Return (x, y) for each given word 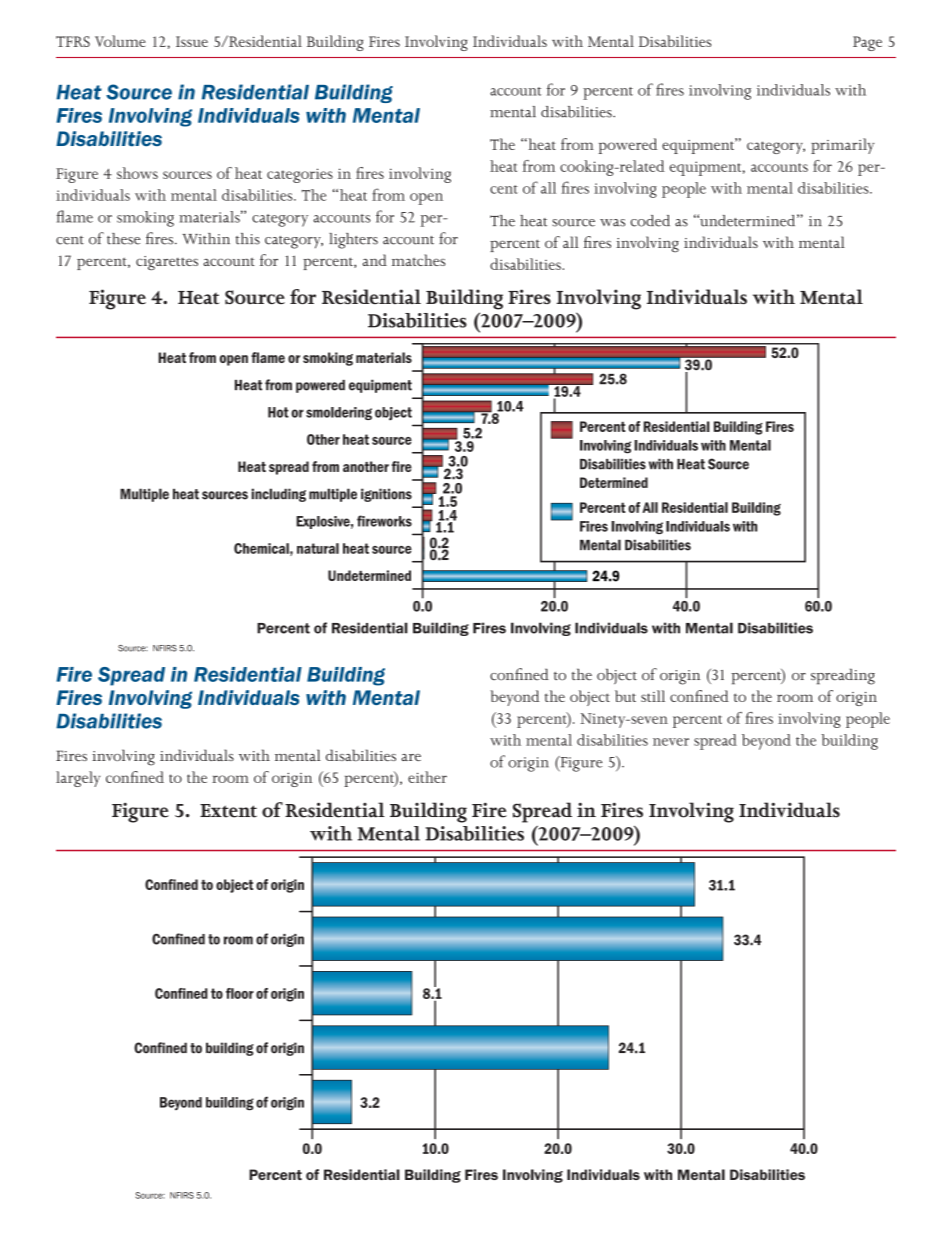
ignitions (386, 495)
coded (650, 221)
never (671, 742)
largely (78, 779)
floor (240, 993)
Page (867, 43)
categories (300, 175)
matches (418, 260)
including (278, 495)
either (427, 777)
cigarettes (167, 263)
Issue (192, 41)
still (653, 696)
